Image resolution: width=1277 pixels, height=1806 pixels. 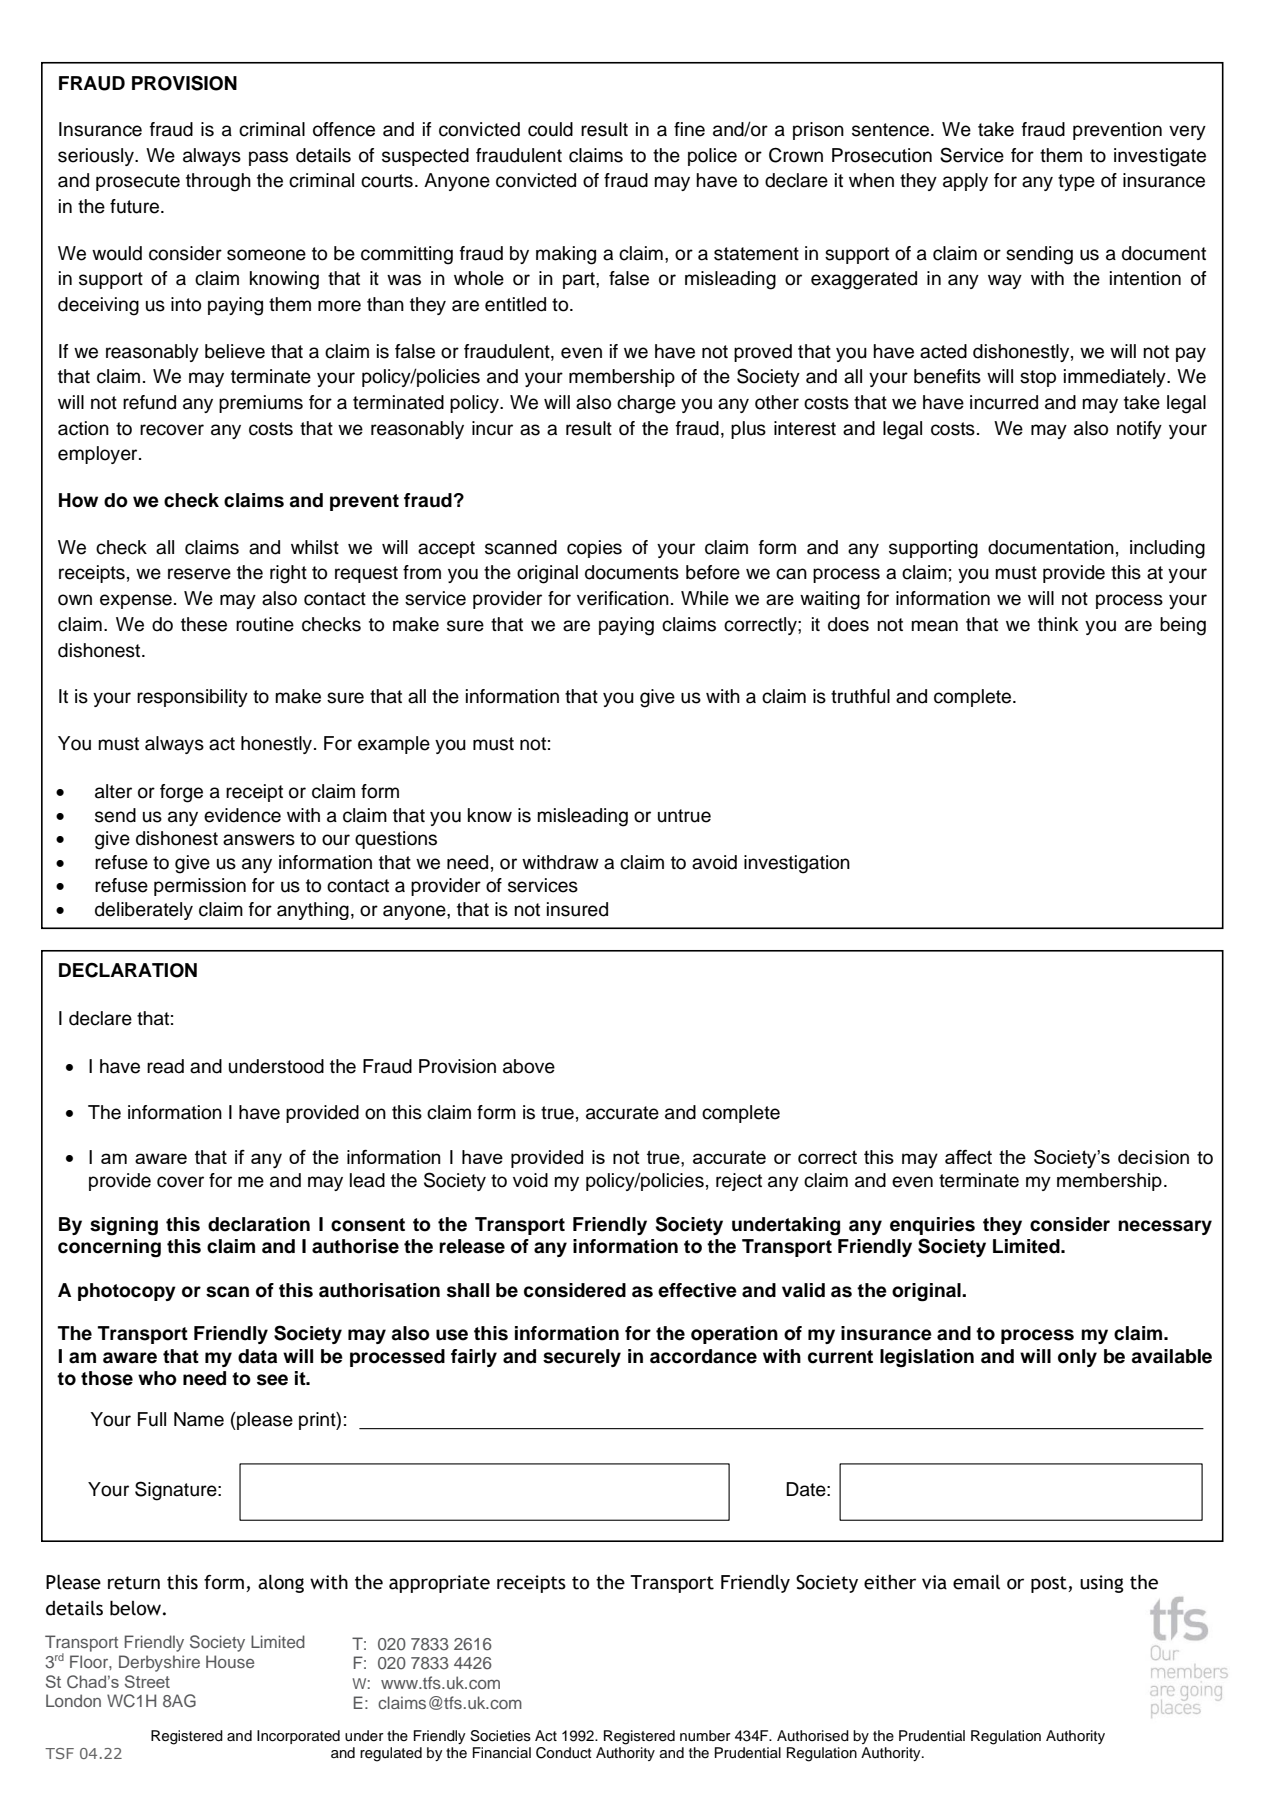 I want to click on think, so click(x=1058, y=624).
